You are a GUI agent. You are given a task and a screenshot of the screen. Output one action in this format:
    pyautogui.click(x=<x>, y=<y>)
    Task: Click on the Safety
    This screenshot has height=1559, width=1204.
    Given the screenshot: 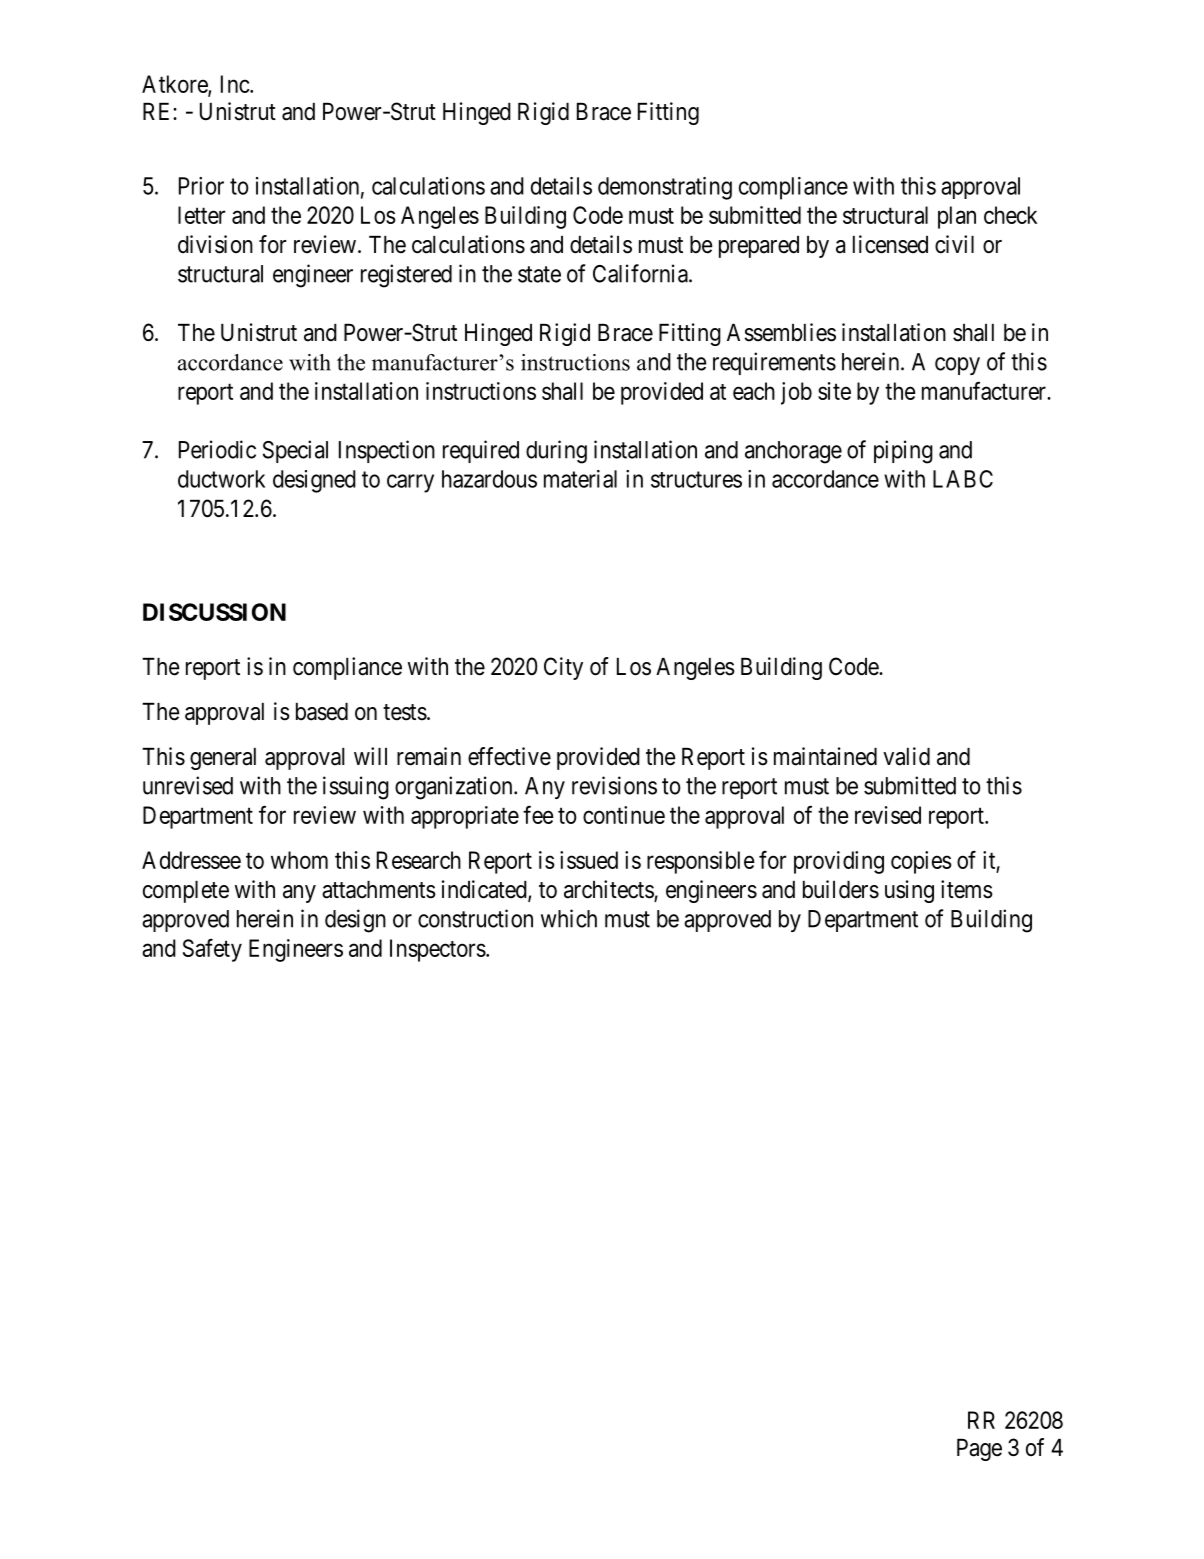 What is the action you would take?
    pyautogui.click(x=212, y=950)
